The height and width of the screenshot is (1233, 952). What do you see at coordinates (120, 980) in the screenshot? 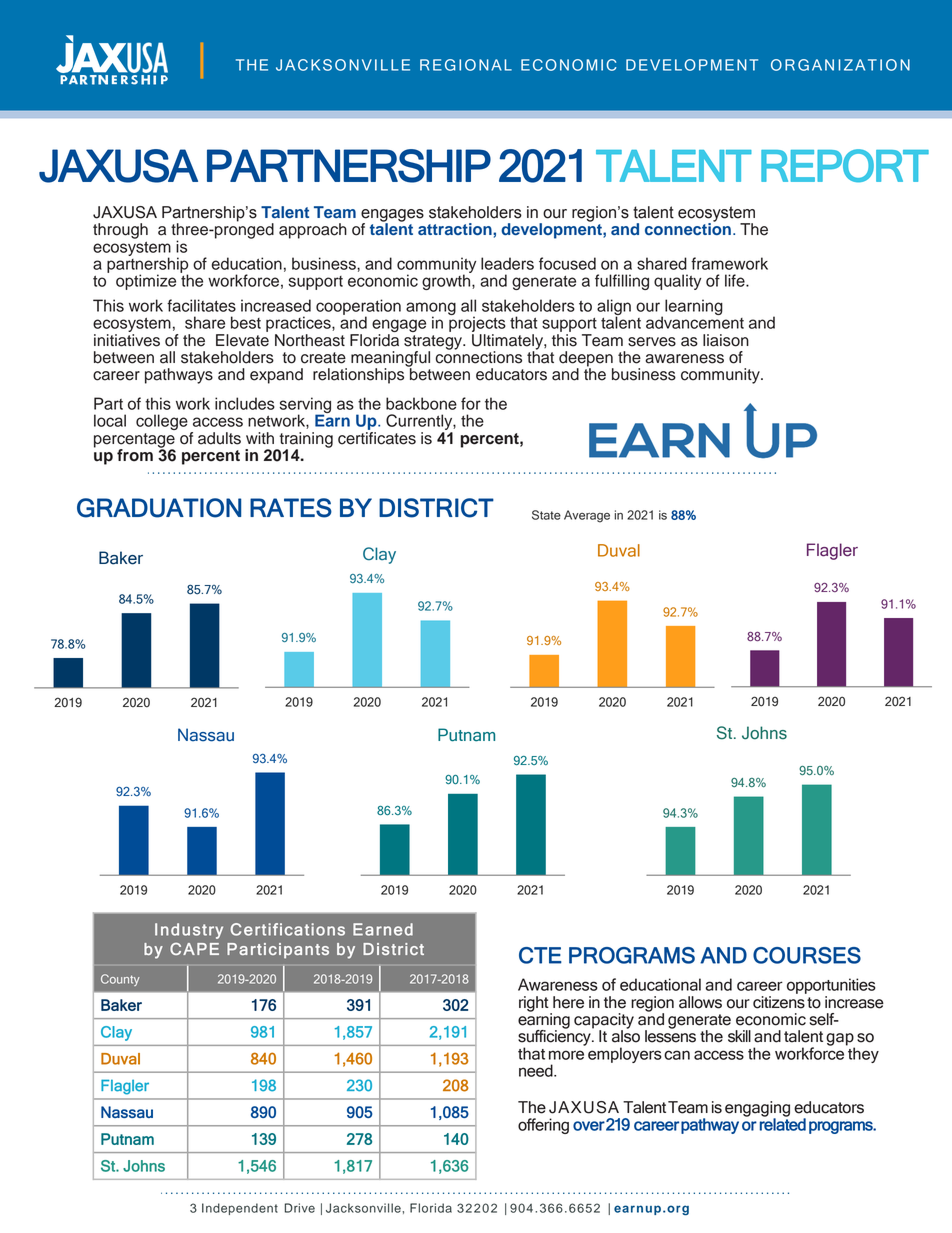
I see `County` at bounding box center [120, 980].
